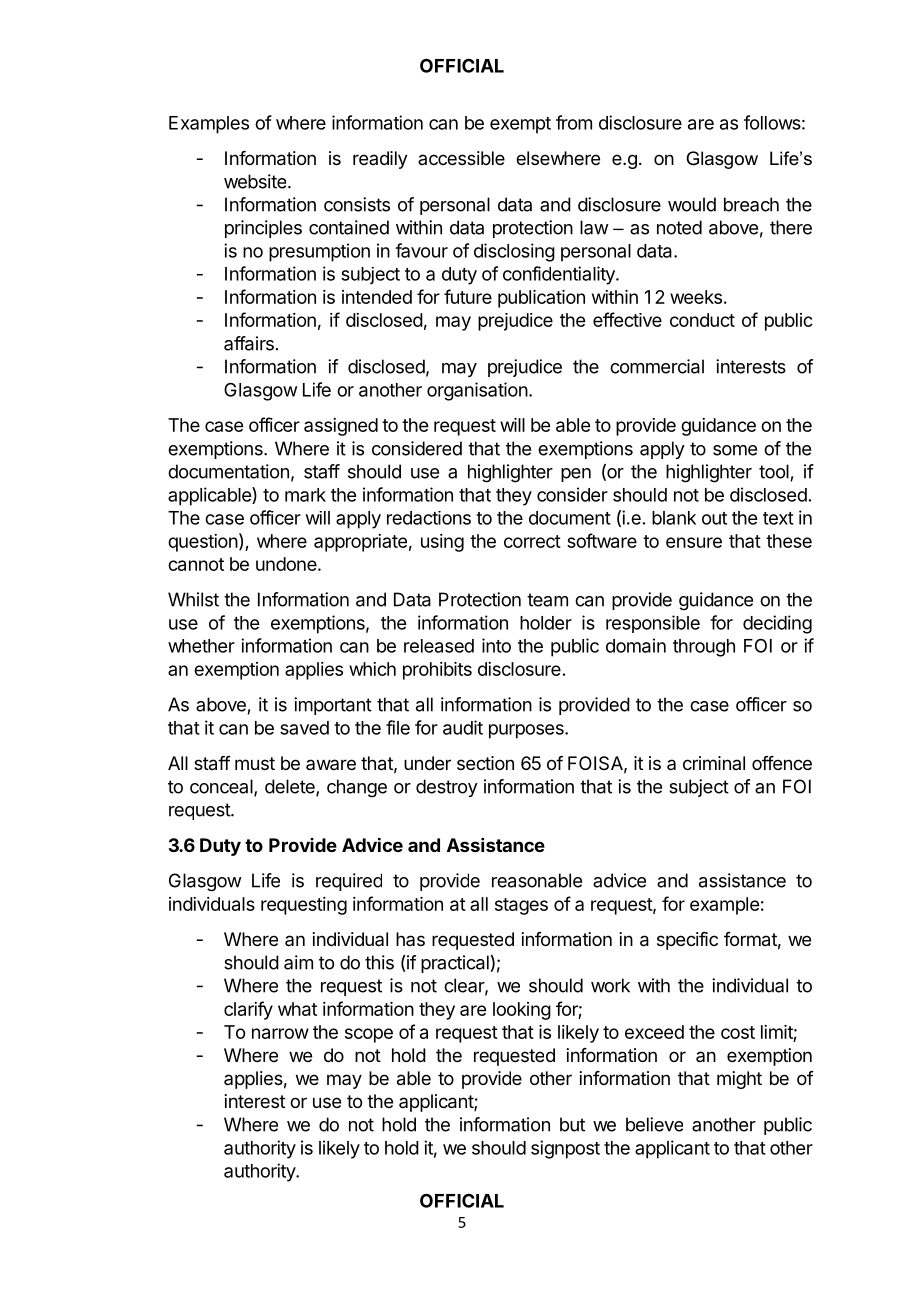 The height and width of the page is (1308, 924). What do you see at coordinates (461, 158) in the page?
I see `accessible` at bounding box center [461, 158].
